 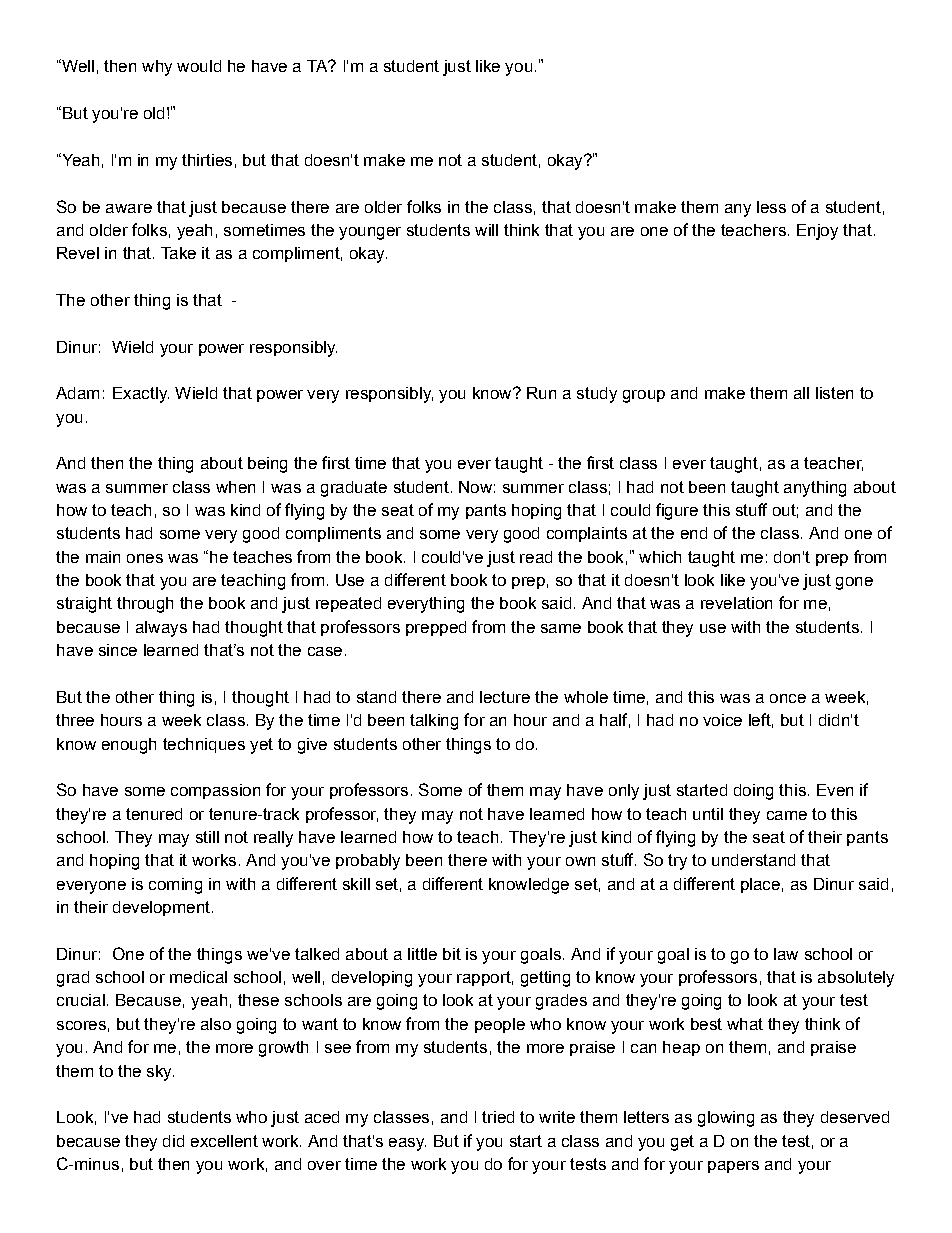 What do you see at coordinates (753, 792) in the screenshot?
I see `doing` at bounding box center [753, 792].
